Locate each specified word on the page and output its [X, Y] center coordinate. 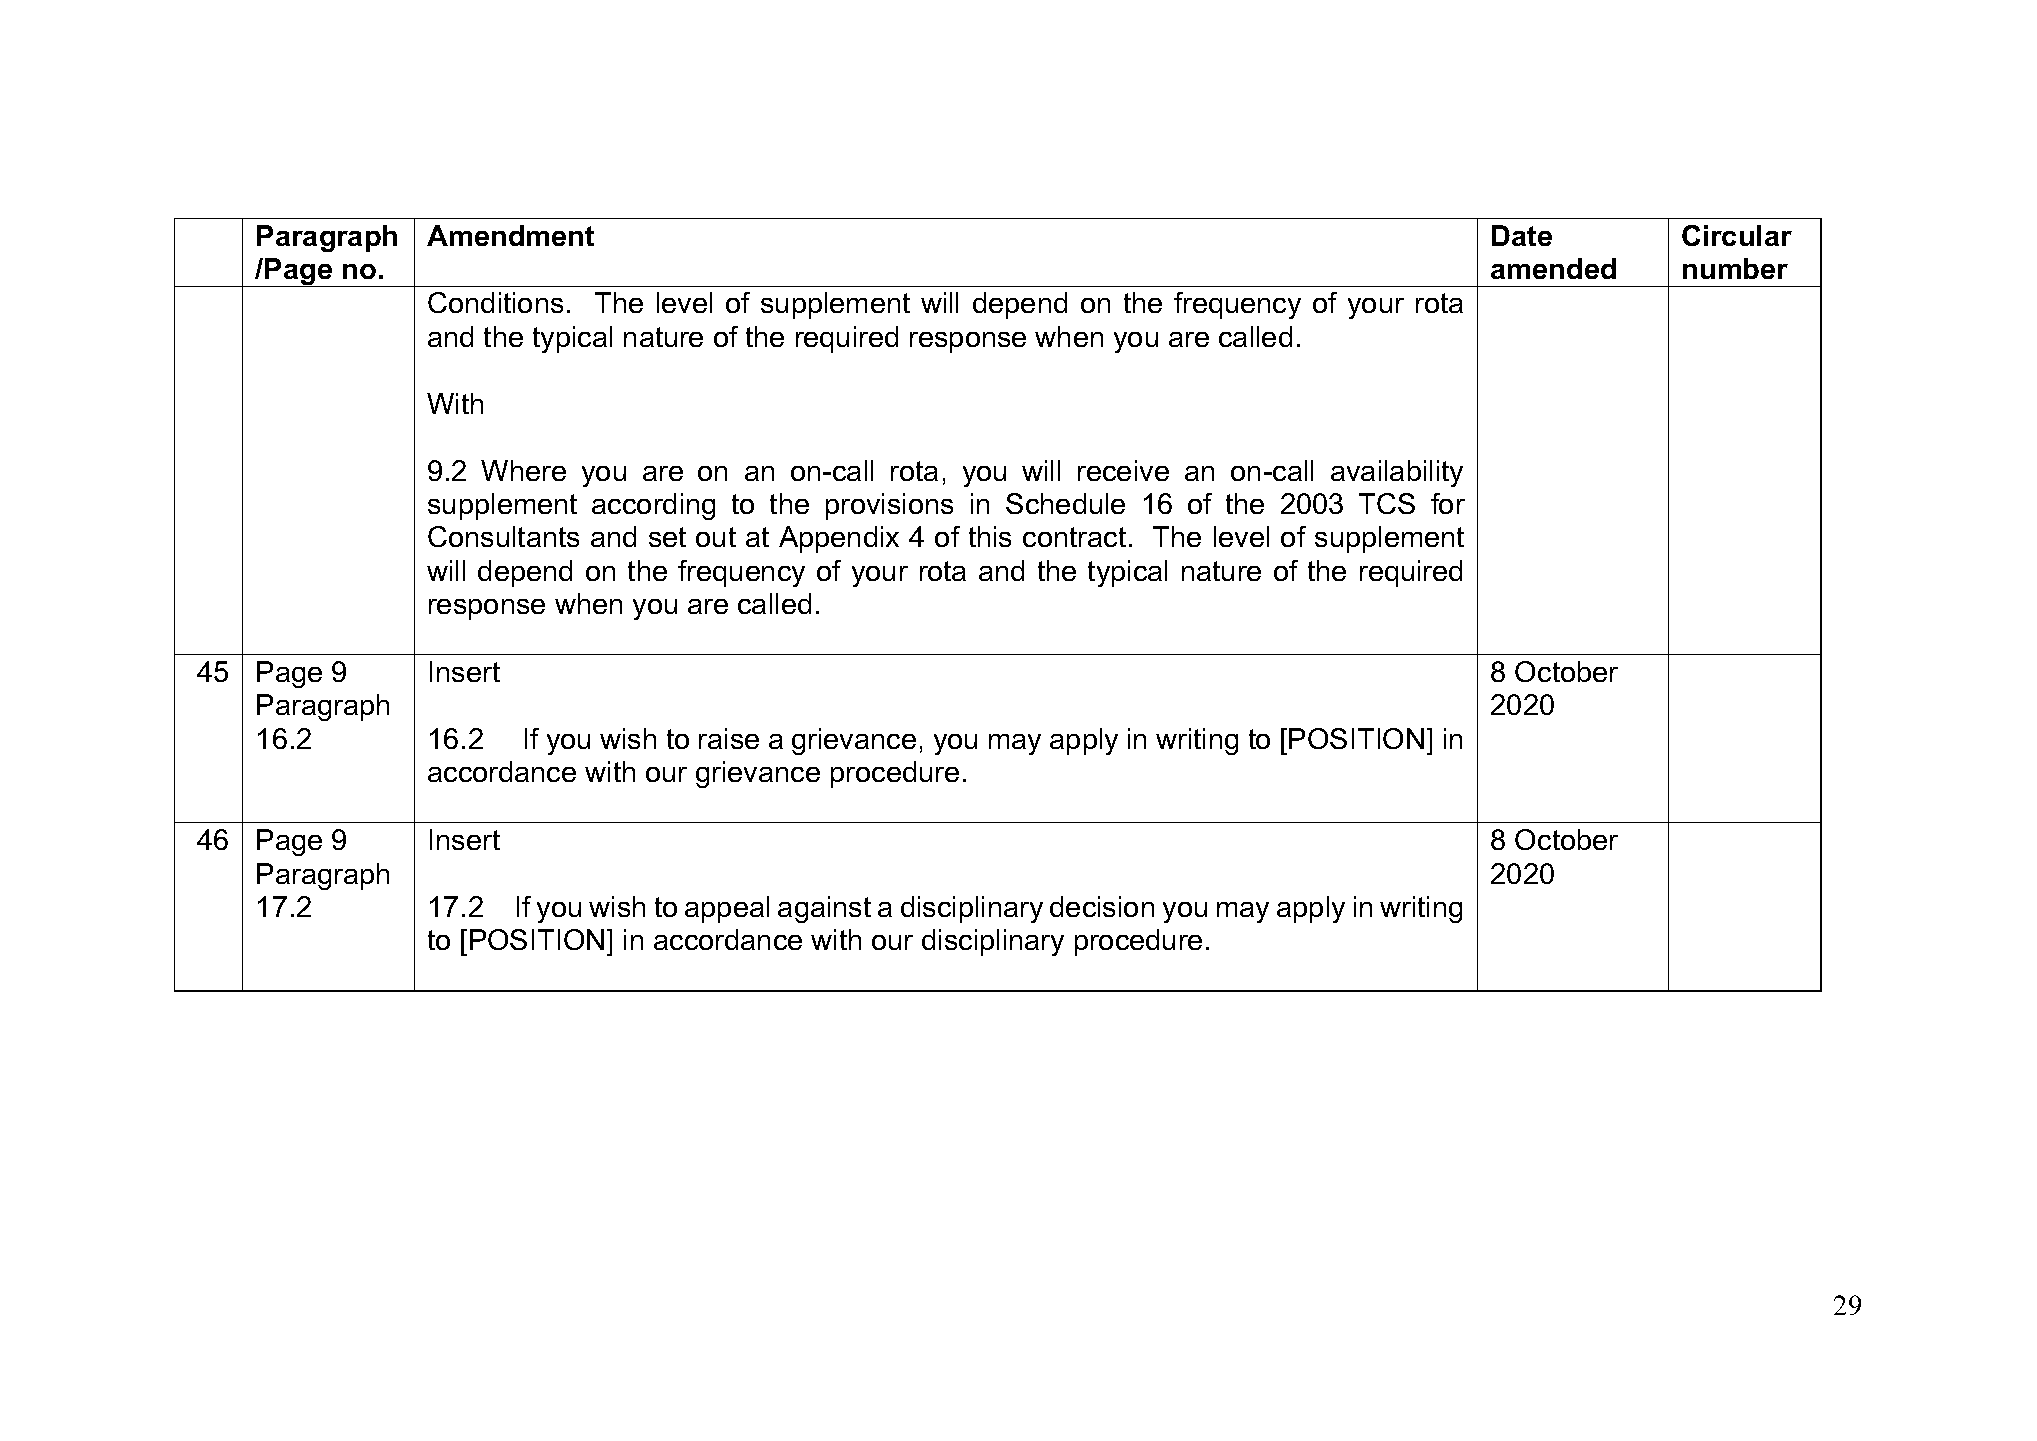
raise [729, 738]
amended [1553, 268]
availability [1397, 473]
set [667, 537]
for [1448, 503]
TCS [1387, 503]
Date [1522, 235]
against [824, 909]
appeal [727, 909]
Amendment [510, 235]
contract [1074, 537]
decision [1102, 906]
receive [1123, 470]
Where [523, 470]
